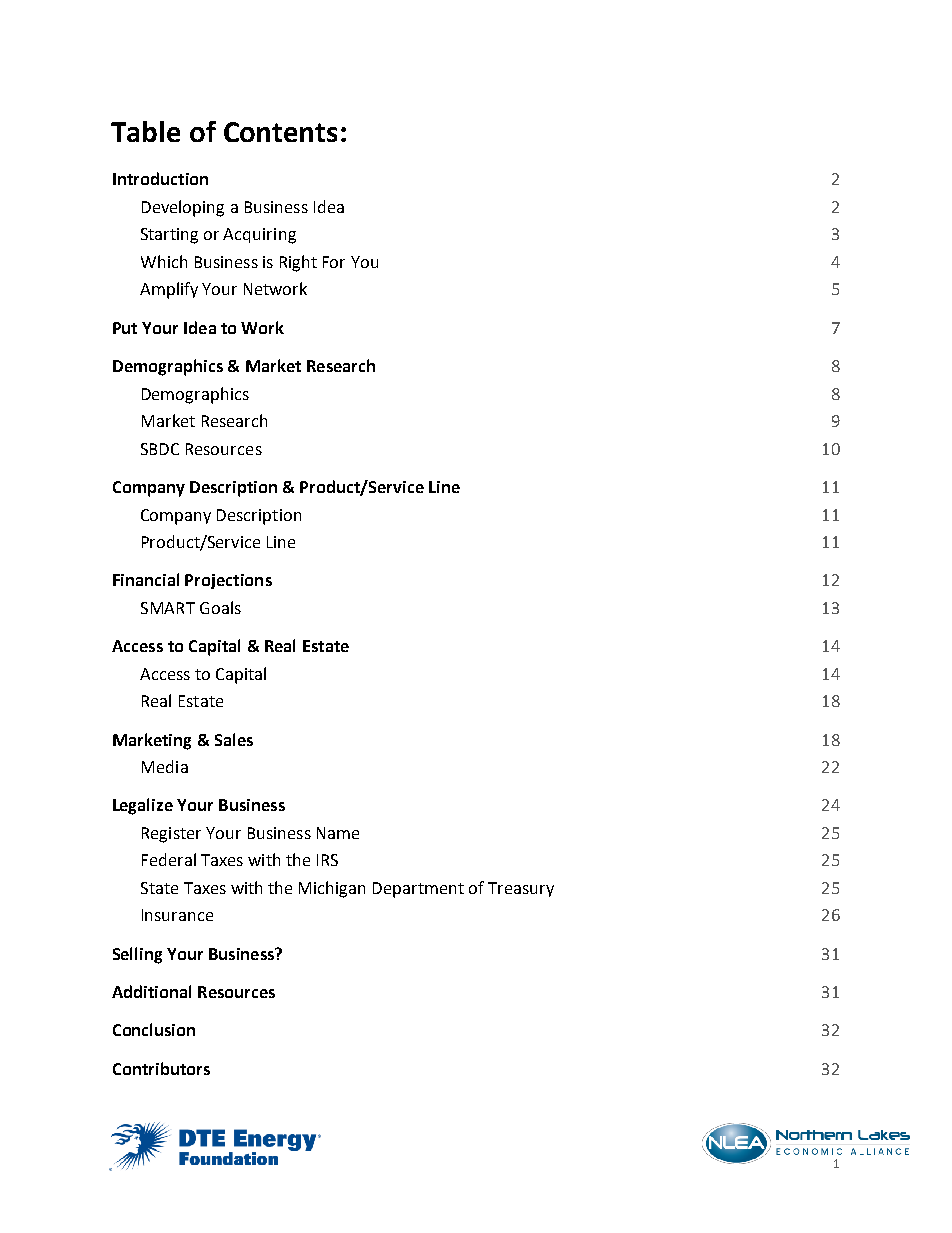 The height and width of the screenshot is (1233, 952). What do you see at coordinates (334, 262) in the screenshot?
I see `For` at bounding box center [334, 262].
